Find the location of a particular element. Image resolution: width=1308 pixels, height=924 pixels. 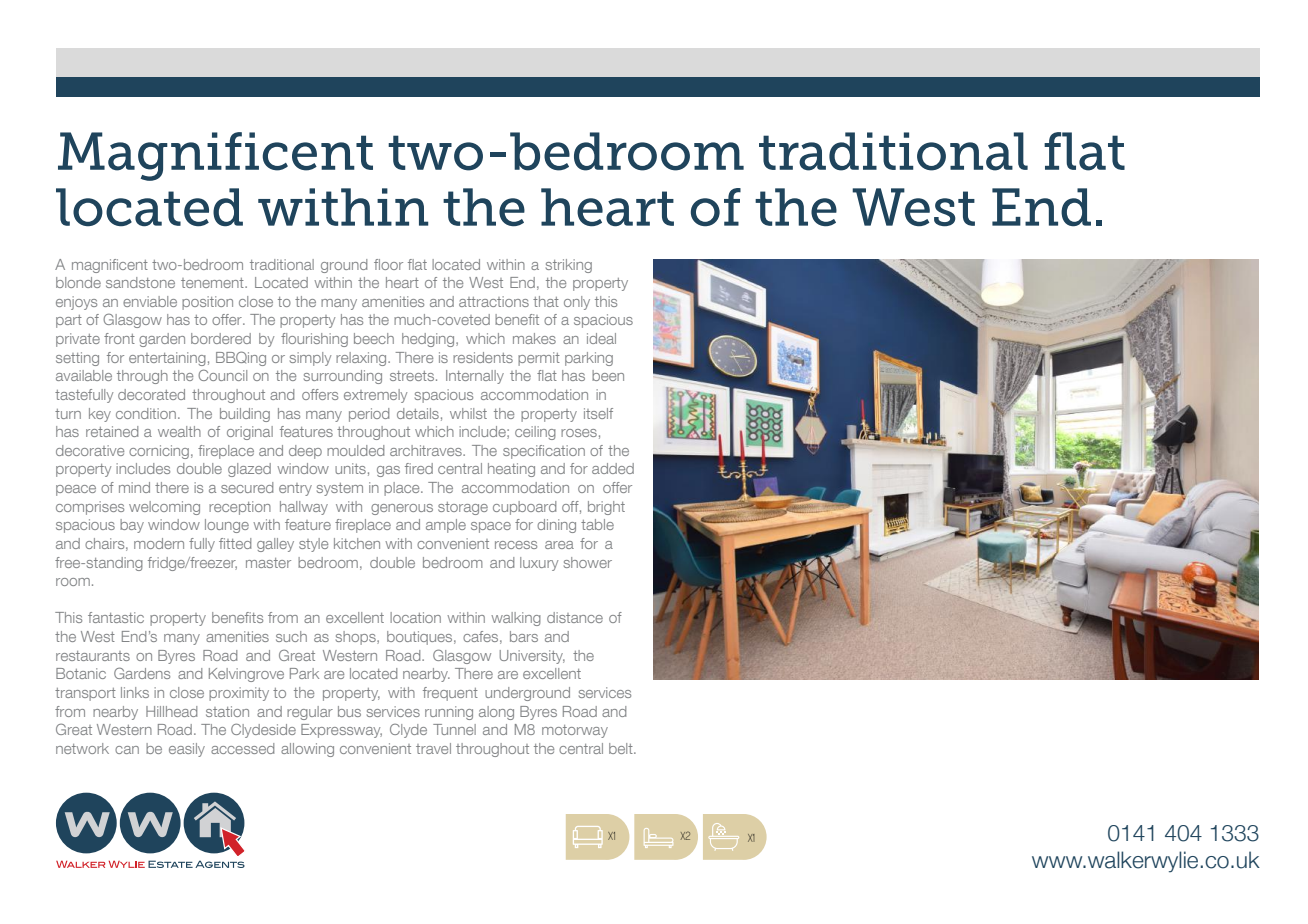

can is located at coordinates (127, 750).
